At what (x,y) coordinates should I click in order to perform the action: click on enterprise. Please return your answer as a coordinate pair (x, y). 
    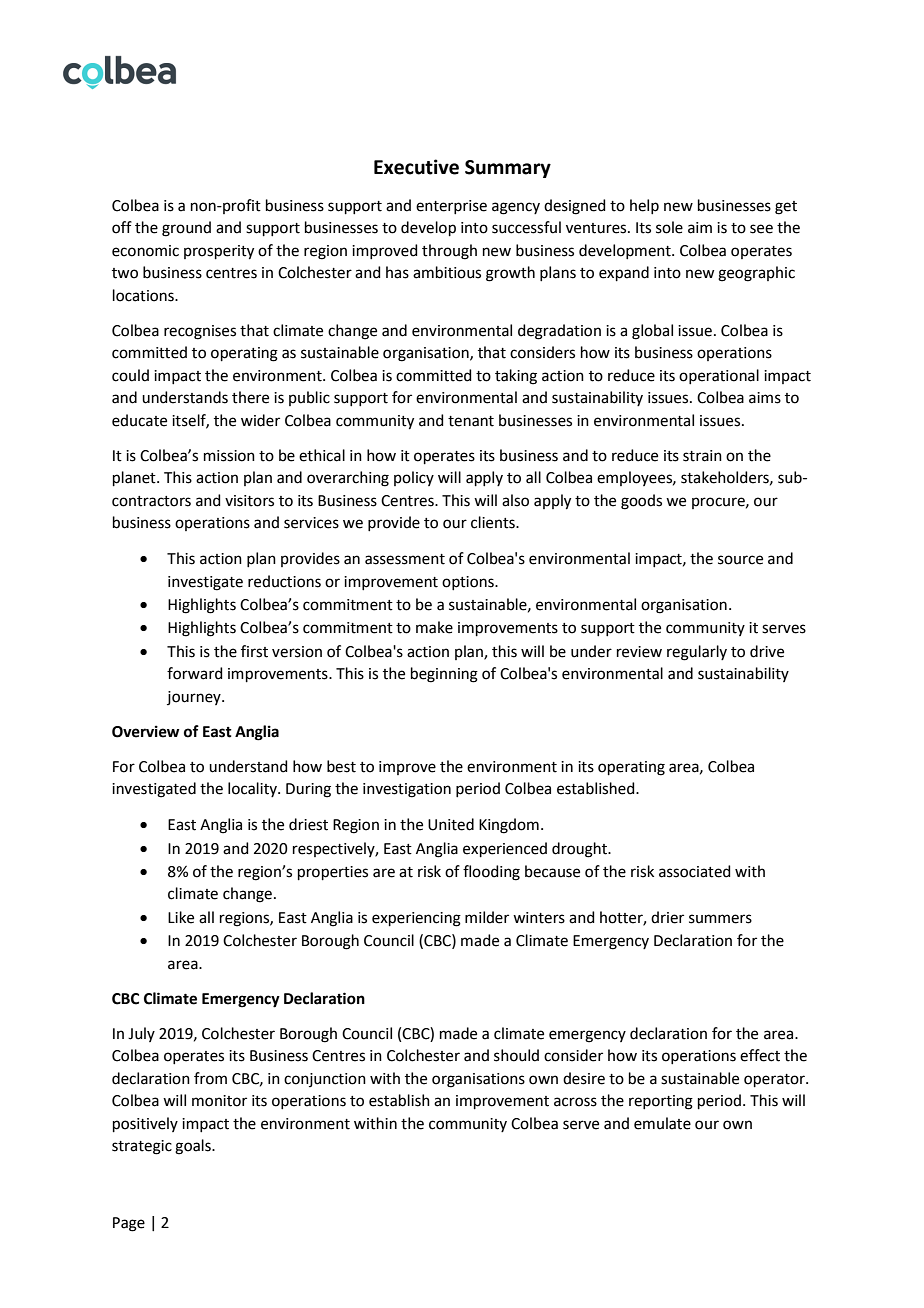
    Looking at the image, I should click on (451, 207).
